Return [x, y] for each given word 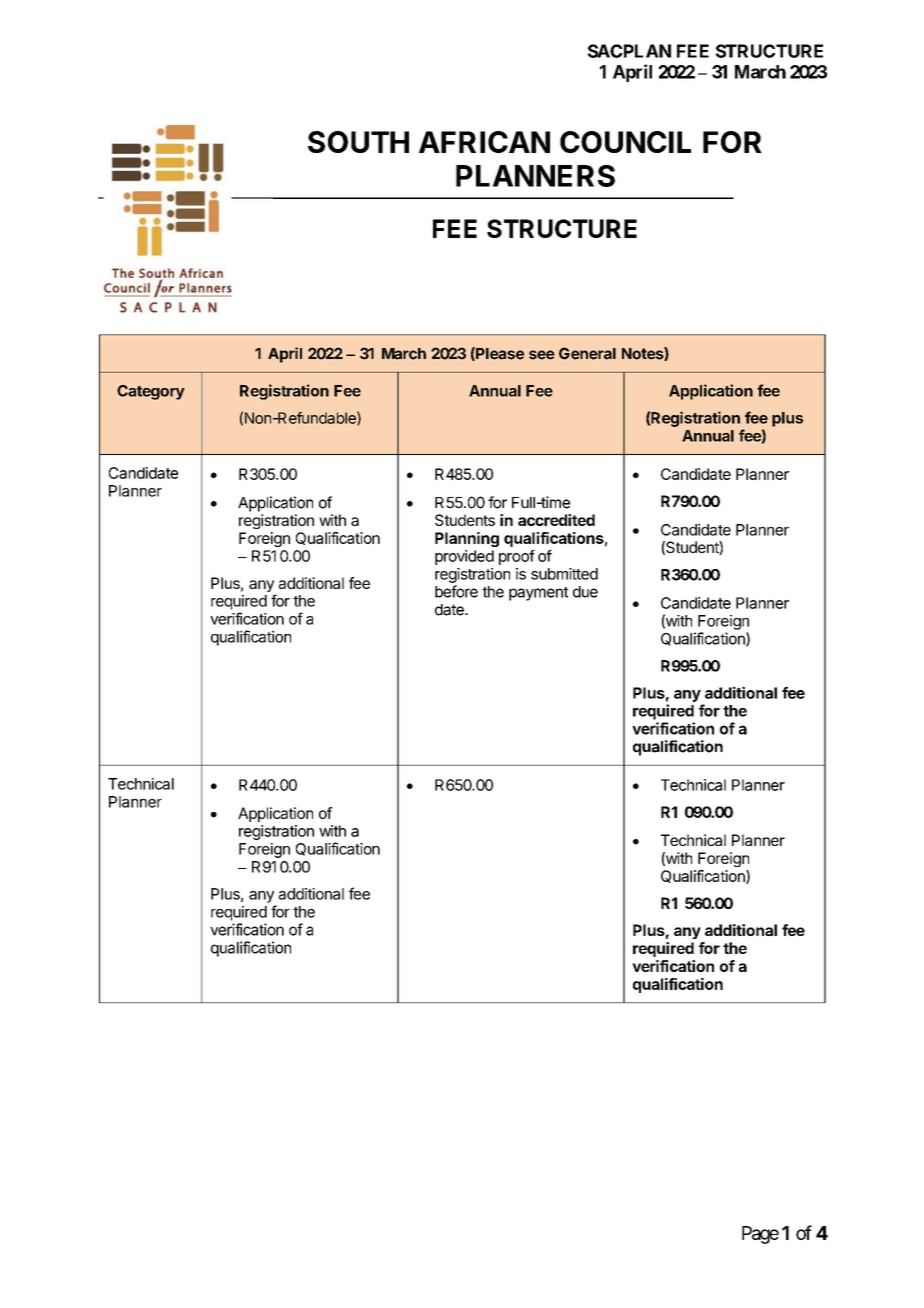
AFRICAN [484, 142]
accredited [556, 520]
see [542, 355]
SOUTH [358, 142]
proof [517, 557]
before [456, 591]
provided [464, 557]
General [587, 353]
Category [151, 392]
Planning [467, 539]
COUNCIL [625, 142]
